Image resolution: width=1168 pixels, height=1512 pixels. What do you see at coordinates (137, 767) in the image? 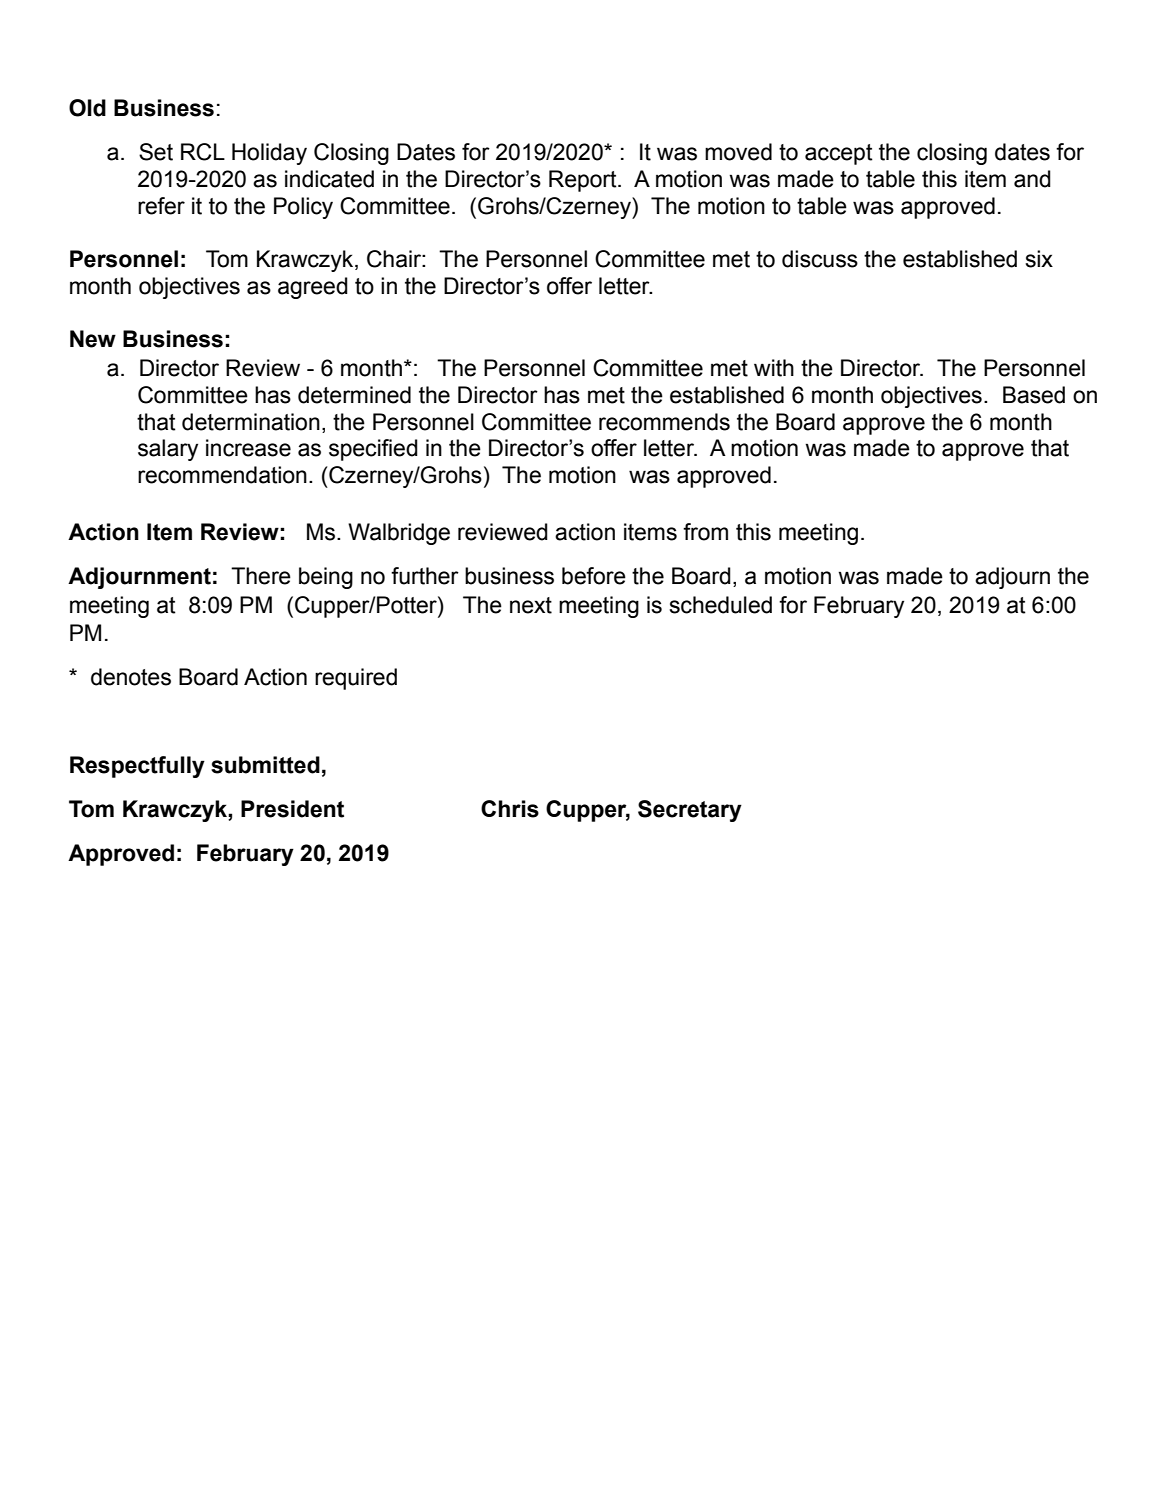
I see `Respectfully` at bounding box center [137, 767].
